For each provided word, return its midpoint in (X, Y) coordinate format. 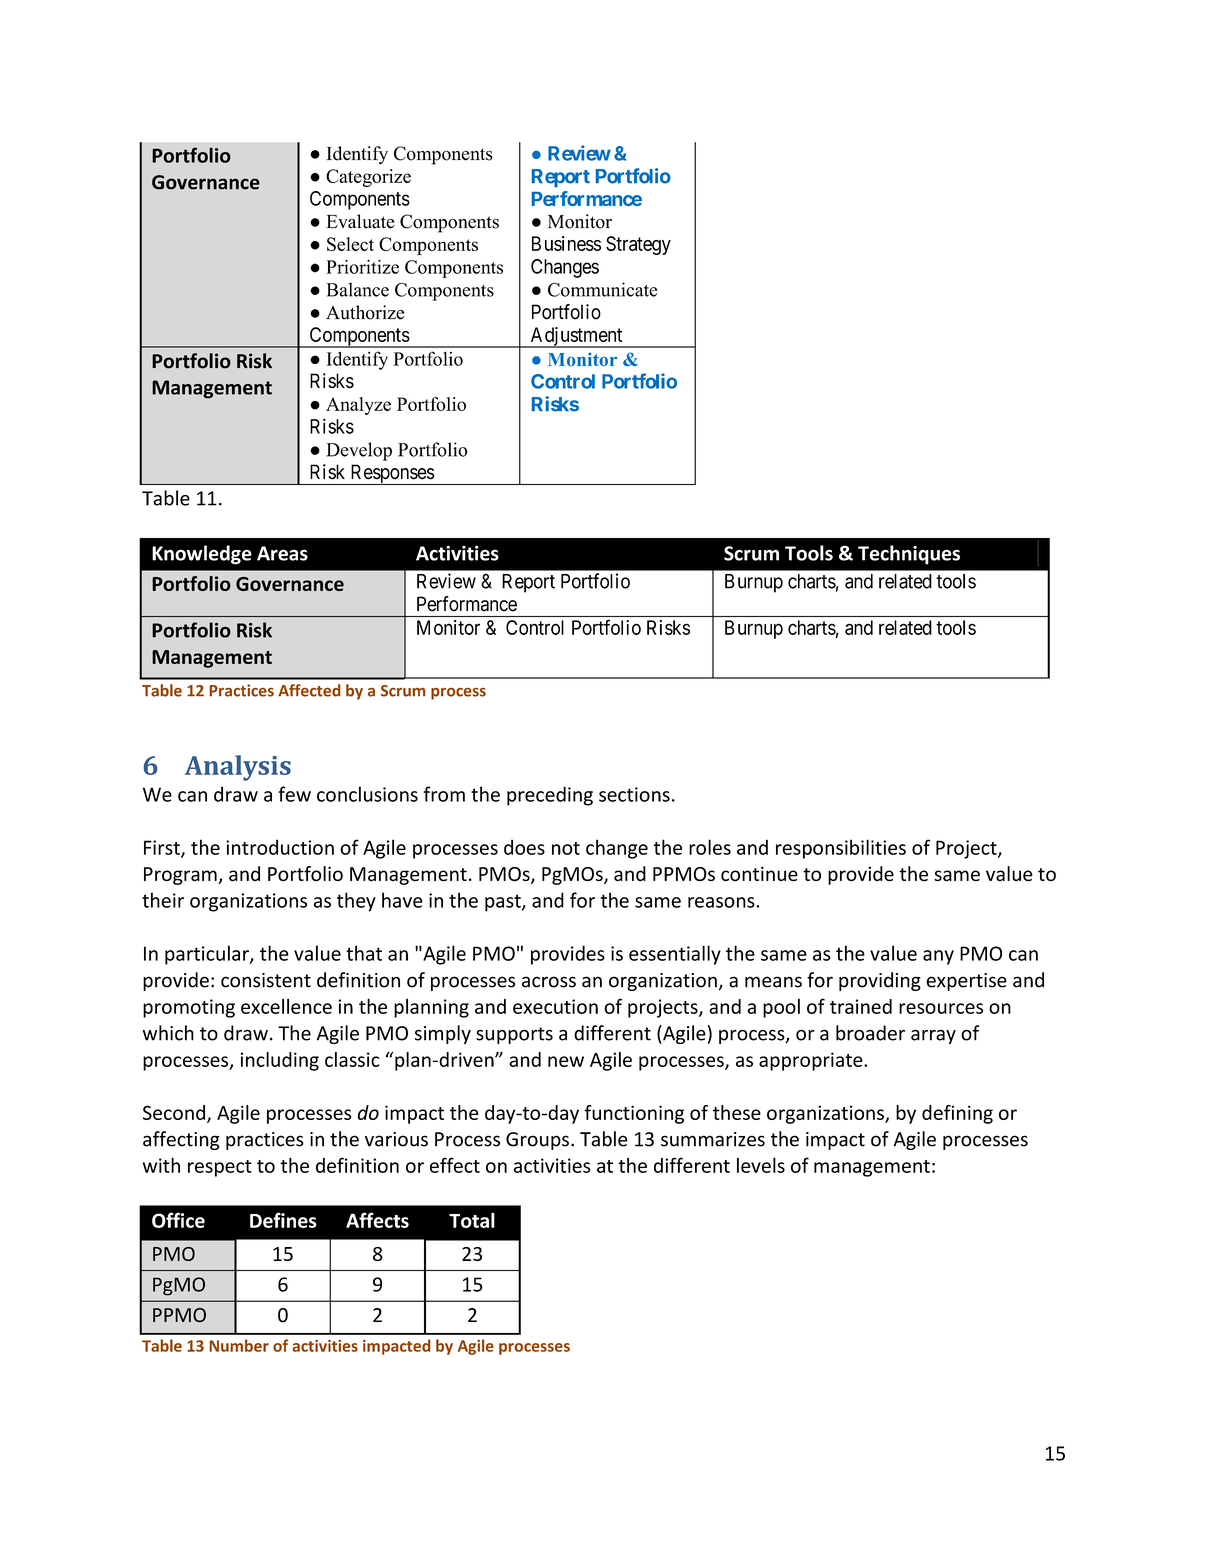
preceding (550, 796)
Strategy (638, 245)
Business (566, 243)
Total (472, 1220)
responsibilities (841, 849)
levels (761, 1165)
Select (350, 244)
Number (239, 1345)
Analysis (238, 768)
